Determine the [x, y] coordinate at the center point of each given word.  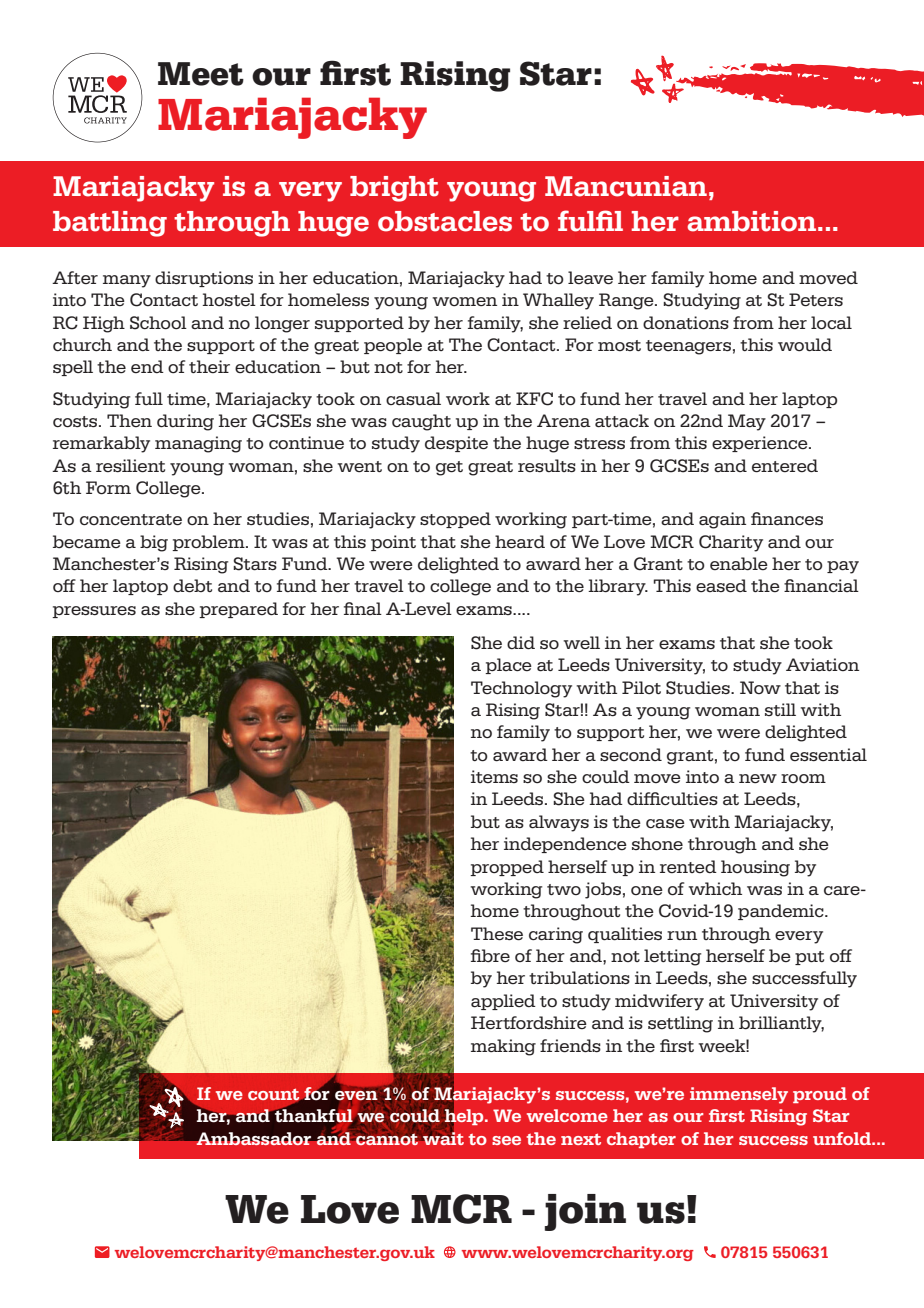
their [209, 366]
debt [192, 586]
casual [413, 399]
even [356, 1096]
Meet [201, 74]
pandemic [782, 912]
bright [394, 189]
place [508, 666]
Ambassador [253, 1137]
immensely [739, 1095]
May [747, 422]
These [497, 934]
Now [760, 687]
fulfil [590, 221]
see [506, 1140]
